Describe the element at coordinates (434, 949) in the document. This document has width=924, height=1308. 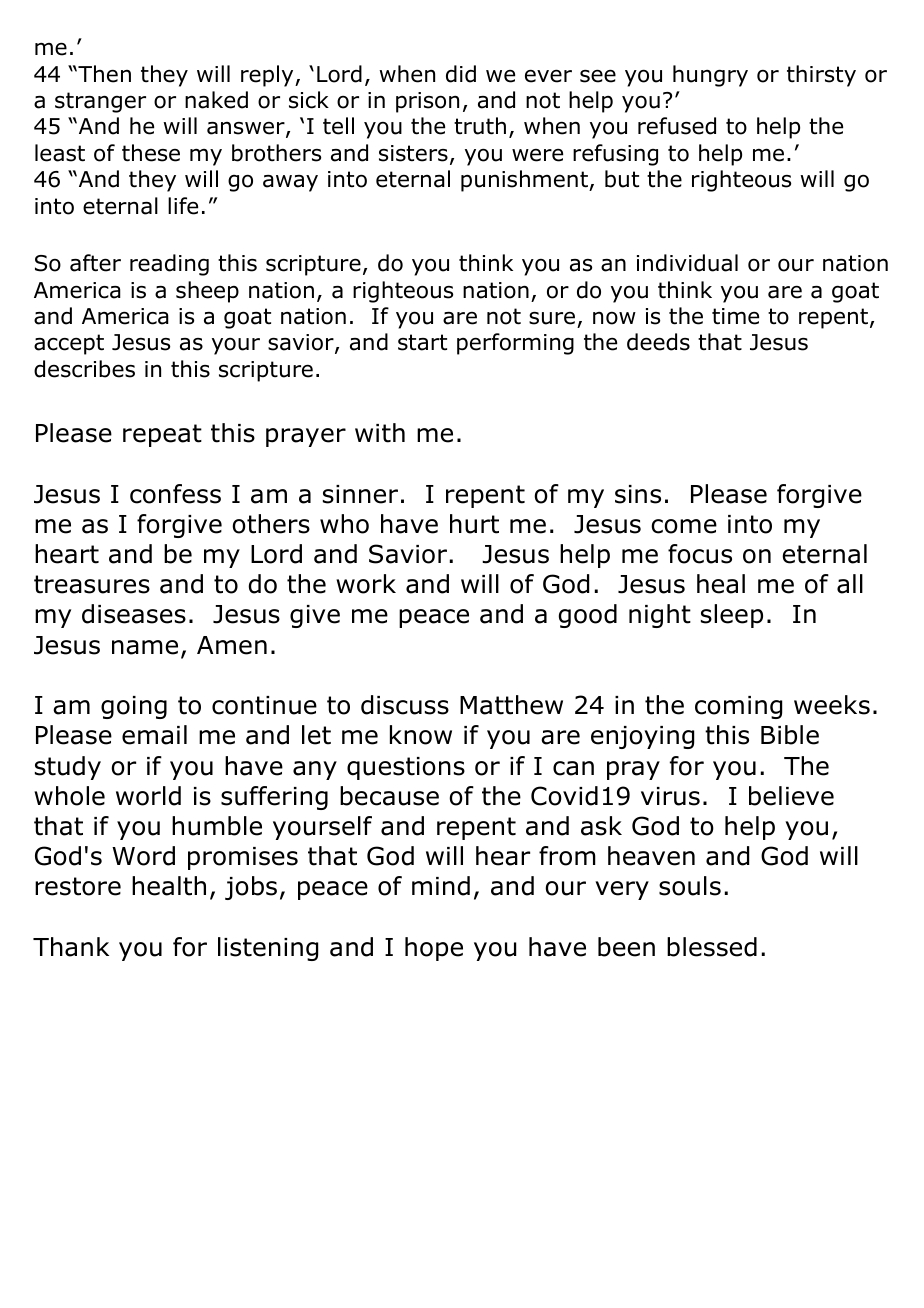
I see `hope` at that location.
